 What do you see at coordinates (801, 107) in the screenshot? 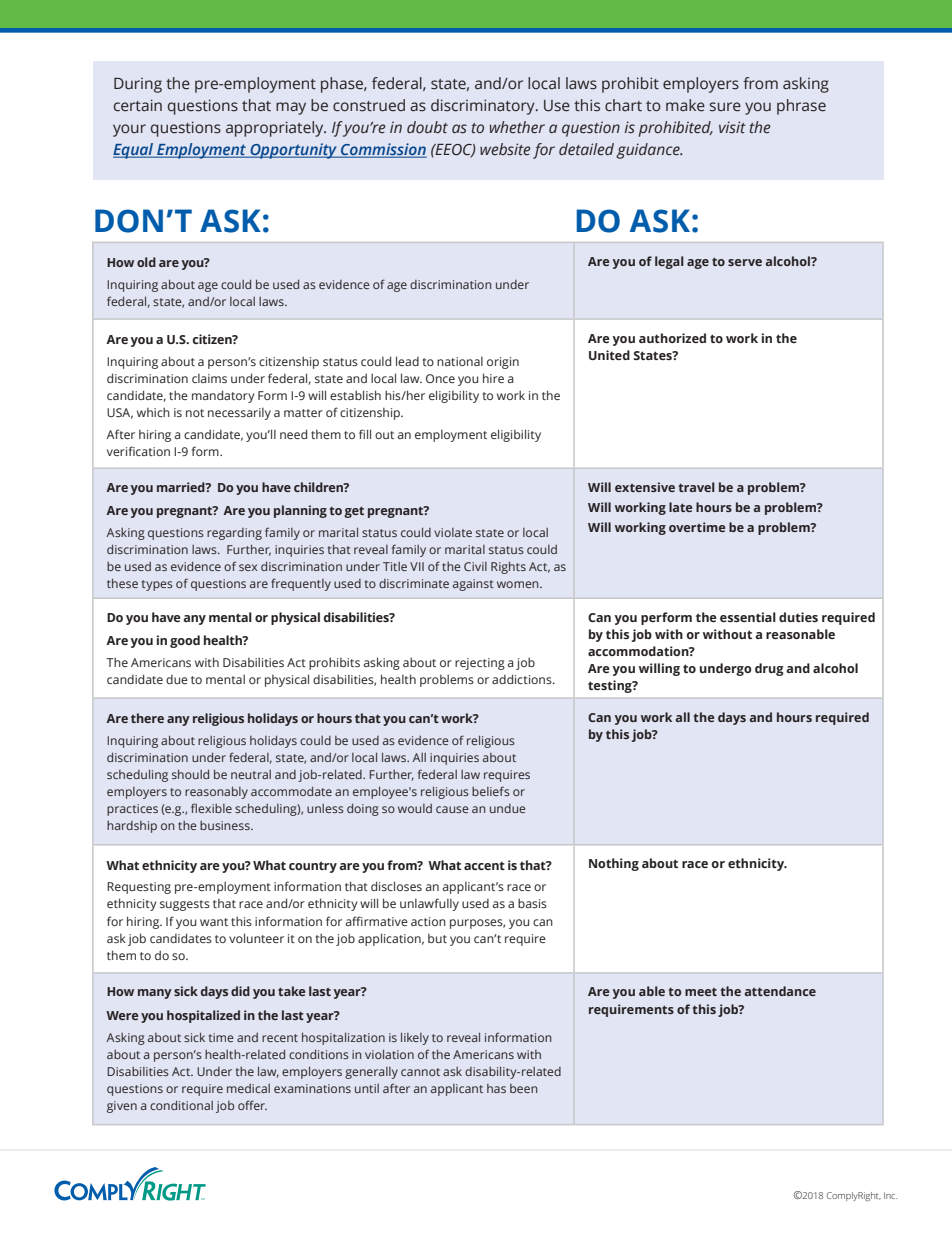
I see `phrase` at bounding box center [801, 107].
